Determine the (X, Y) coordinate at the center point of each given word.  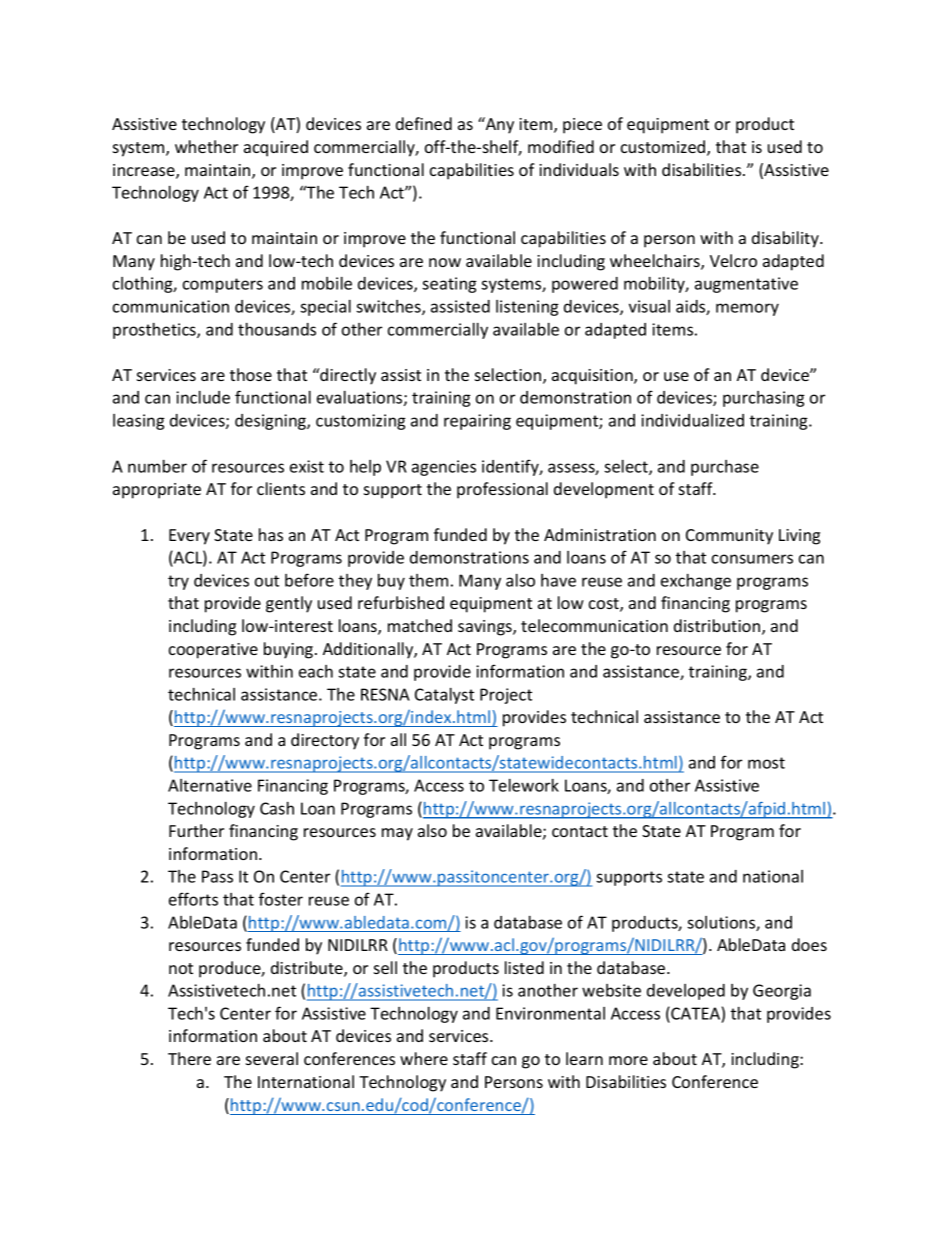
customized (664, 148)
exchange (696, 582)
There (189, 1058)
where (424, 1058)
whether (206, 146)
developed (686, 992)
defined (424, 123)
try (178, 582)
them (428, 580)
